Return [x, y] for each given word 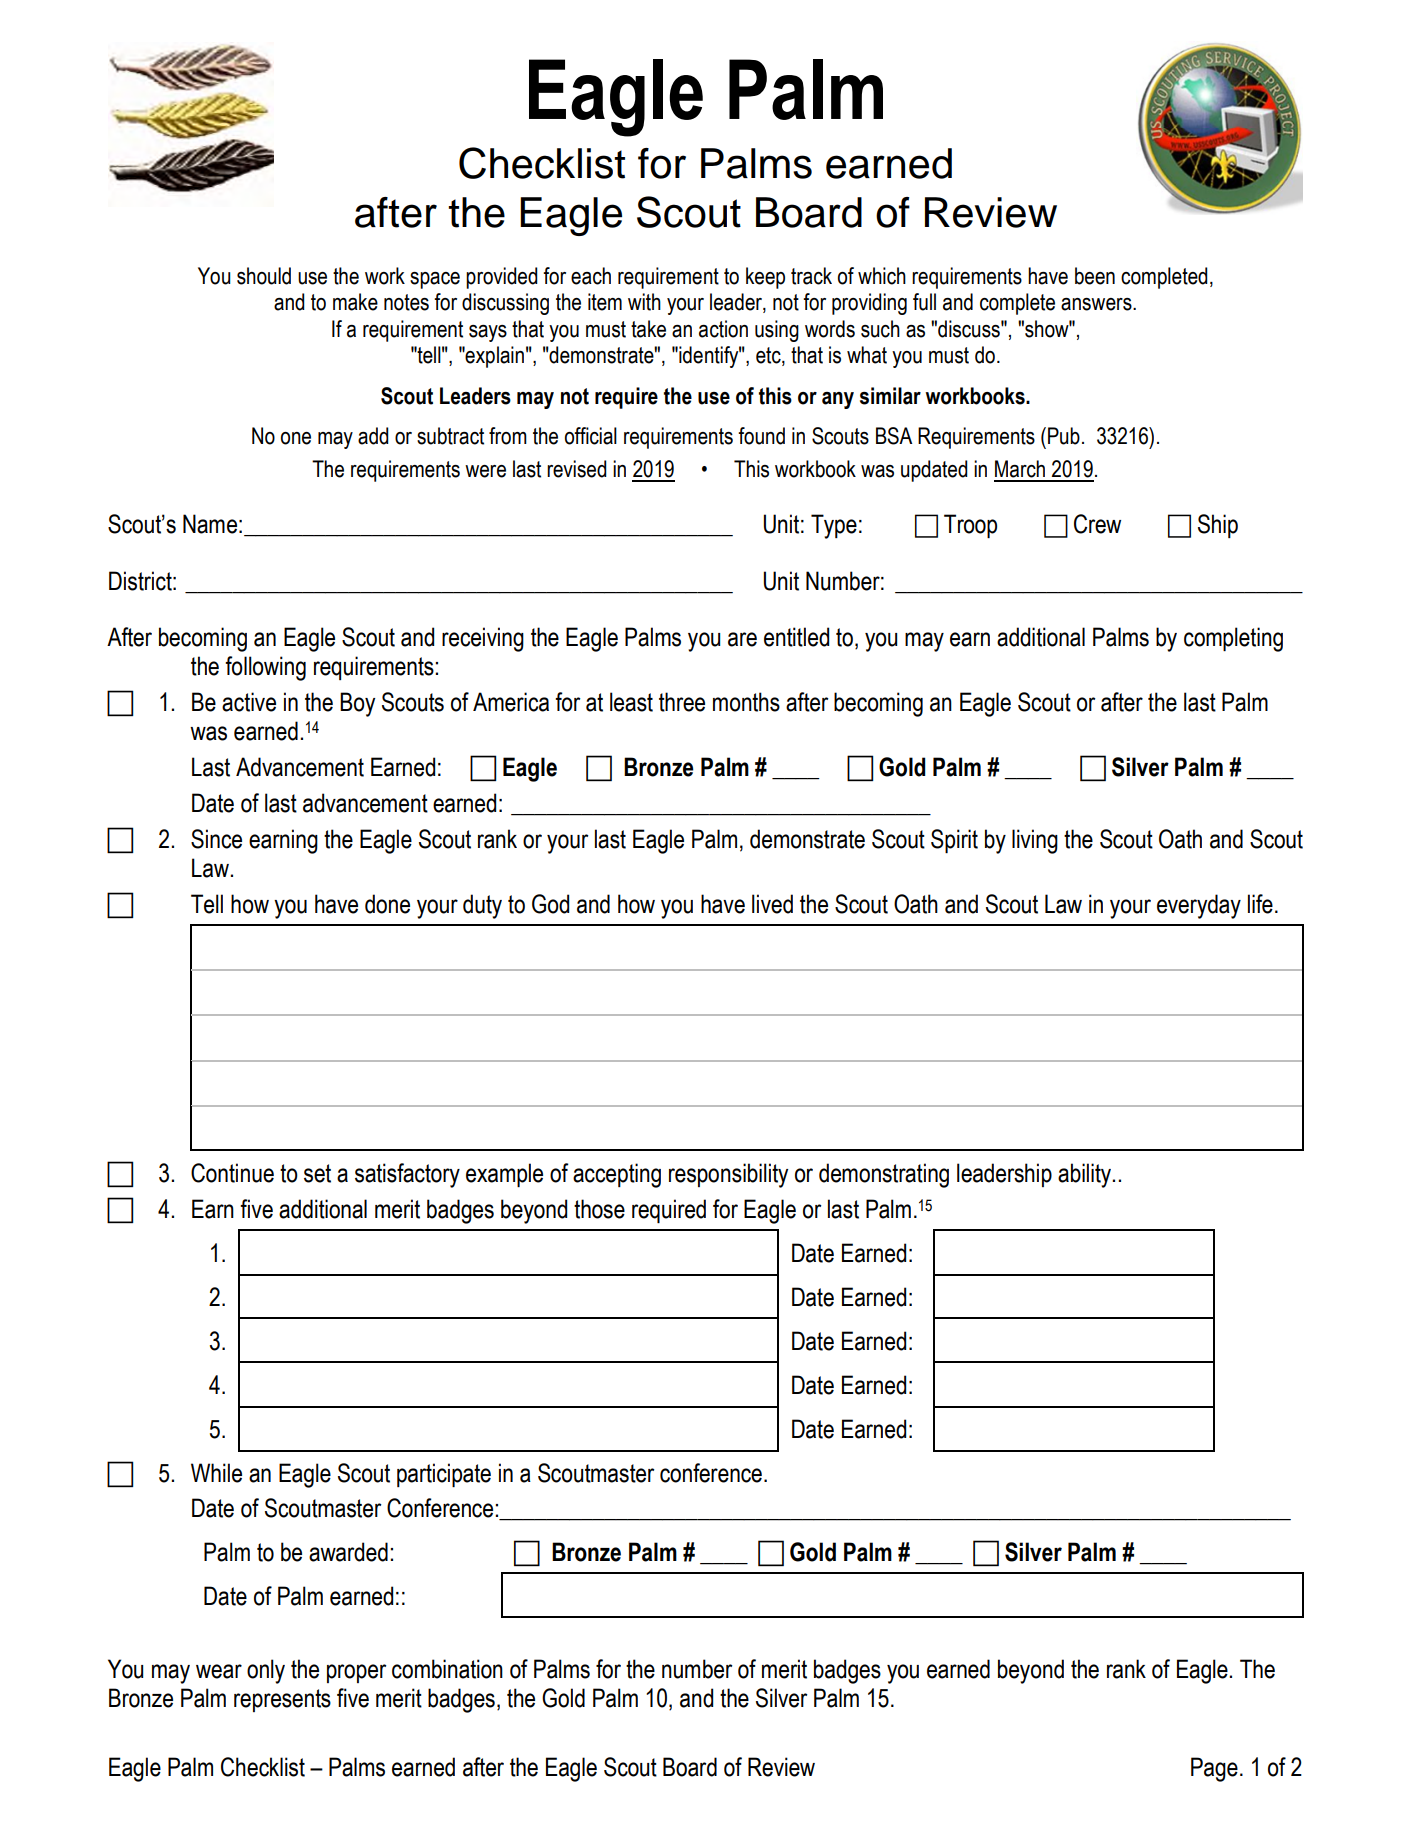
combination [447, 1669]
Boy [357, 704]
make [355, 302]
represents [282, 1700]
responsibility [728, 1175]
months [746, 702]
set [317, 1173]
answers [1097, 304]
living [1035, 841]
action [723, 329]
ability [1085, 1175]
